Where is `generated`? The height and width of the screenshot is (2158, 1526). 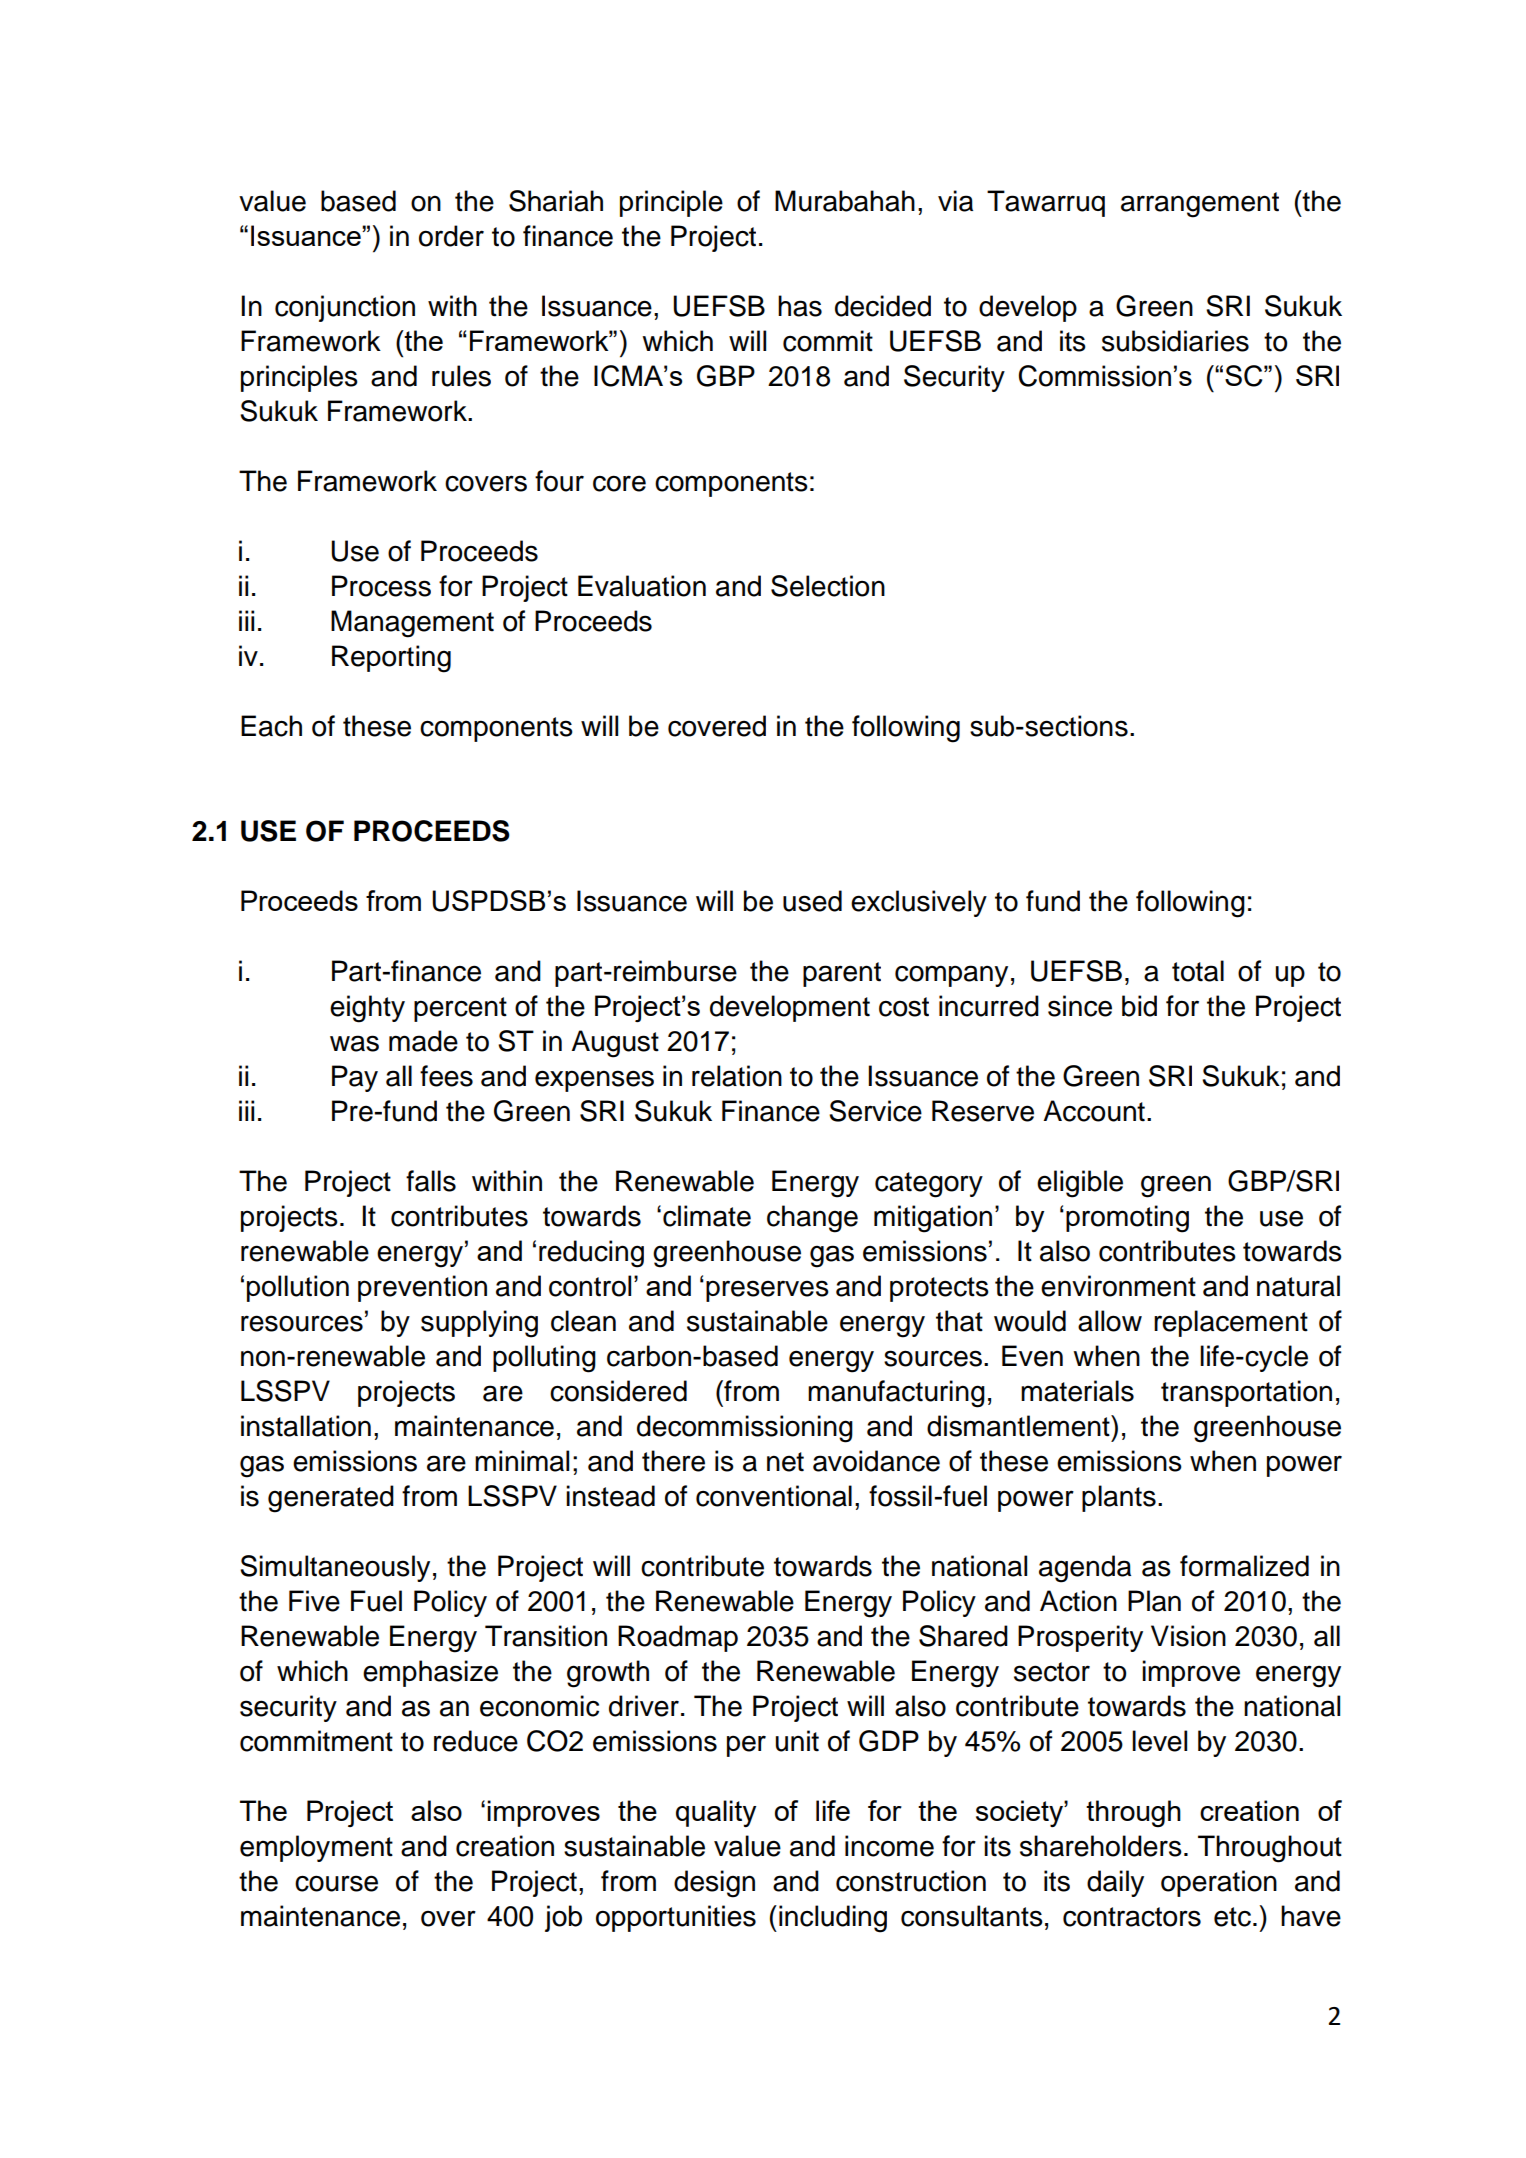
generated is located at coordinates (331, 1499).
